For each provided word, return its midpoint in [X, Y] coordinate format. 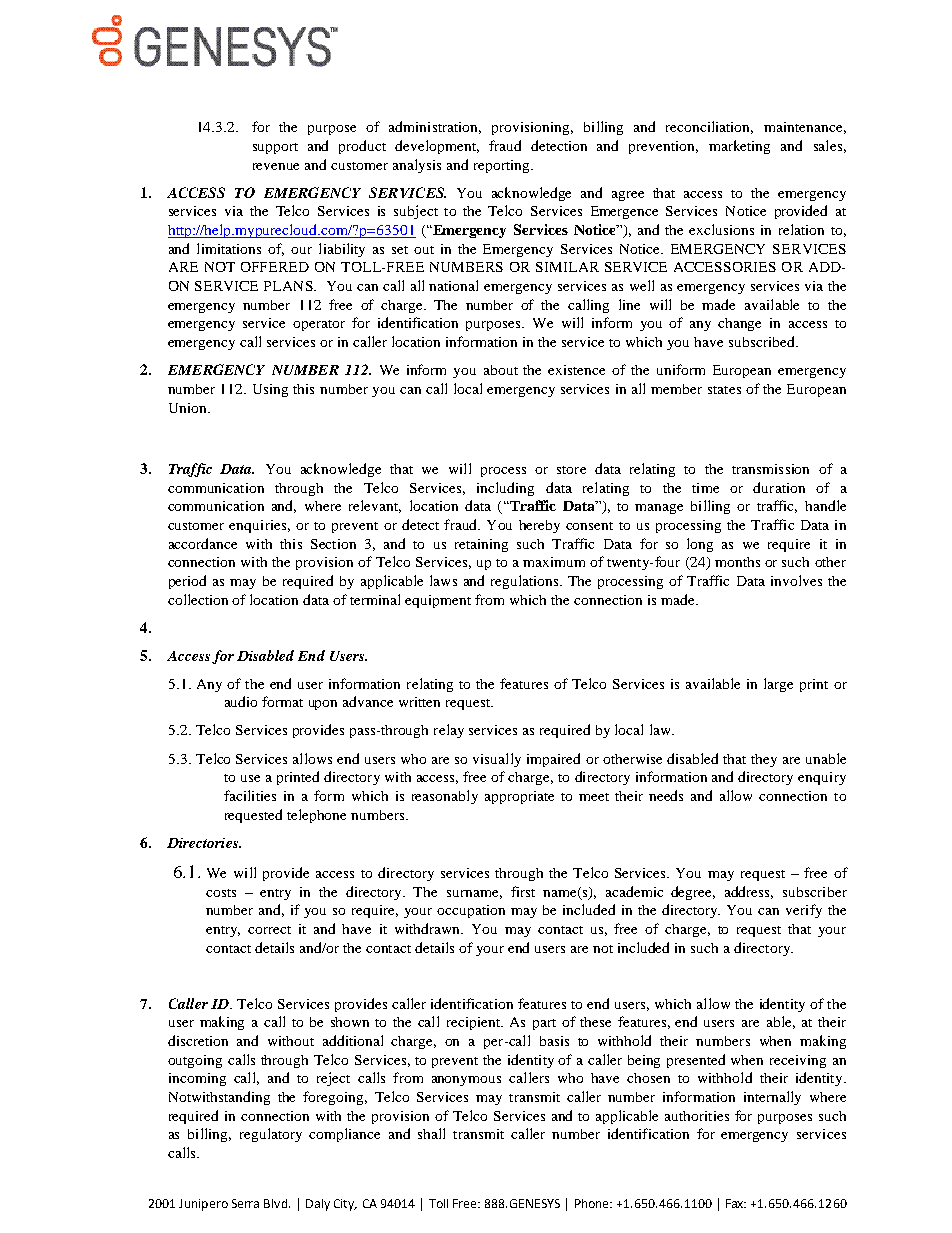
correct [269, 930]
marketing [739, 147]
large [778, 685]
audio [241, 701]
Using [270, 390]
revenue [276, 166]
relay [449, 731]
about [501, 370]
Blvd [277, 1203]
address [749, 892]
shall [431, 1133]
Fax [736, 1203]
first [523, 891]
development [437, 147]
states [724, 390]
